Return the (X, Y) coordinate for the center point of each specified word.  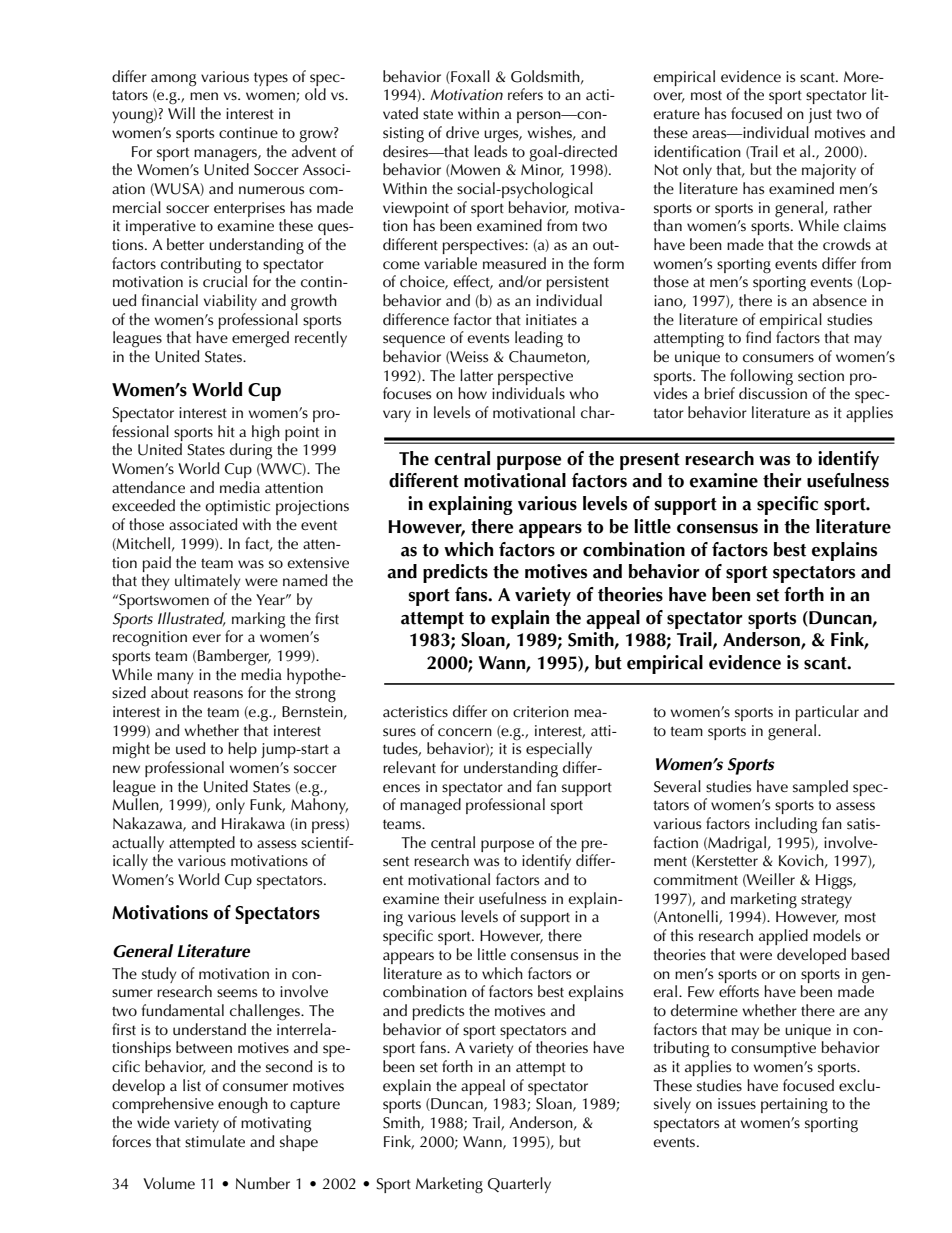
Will (181, 113)
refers (525, 94)
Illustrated (192, 619)
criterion (541, 712)
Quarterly (519, 1185)
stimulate (215, 1141)
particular (827, 713)
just (820, 115)
